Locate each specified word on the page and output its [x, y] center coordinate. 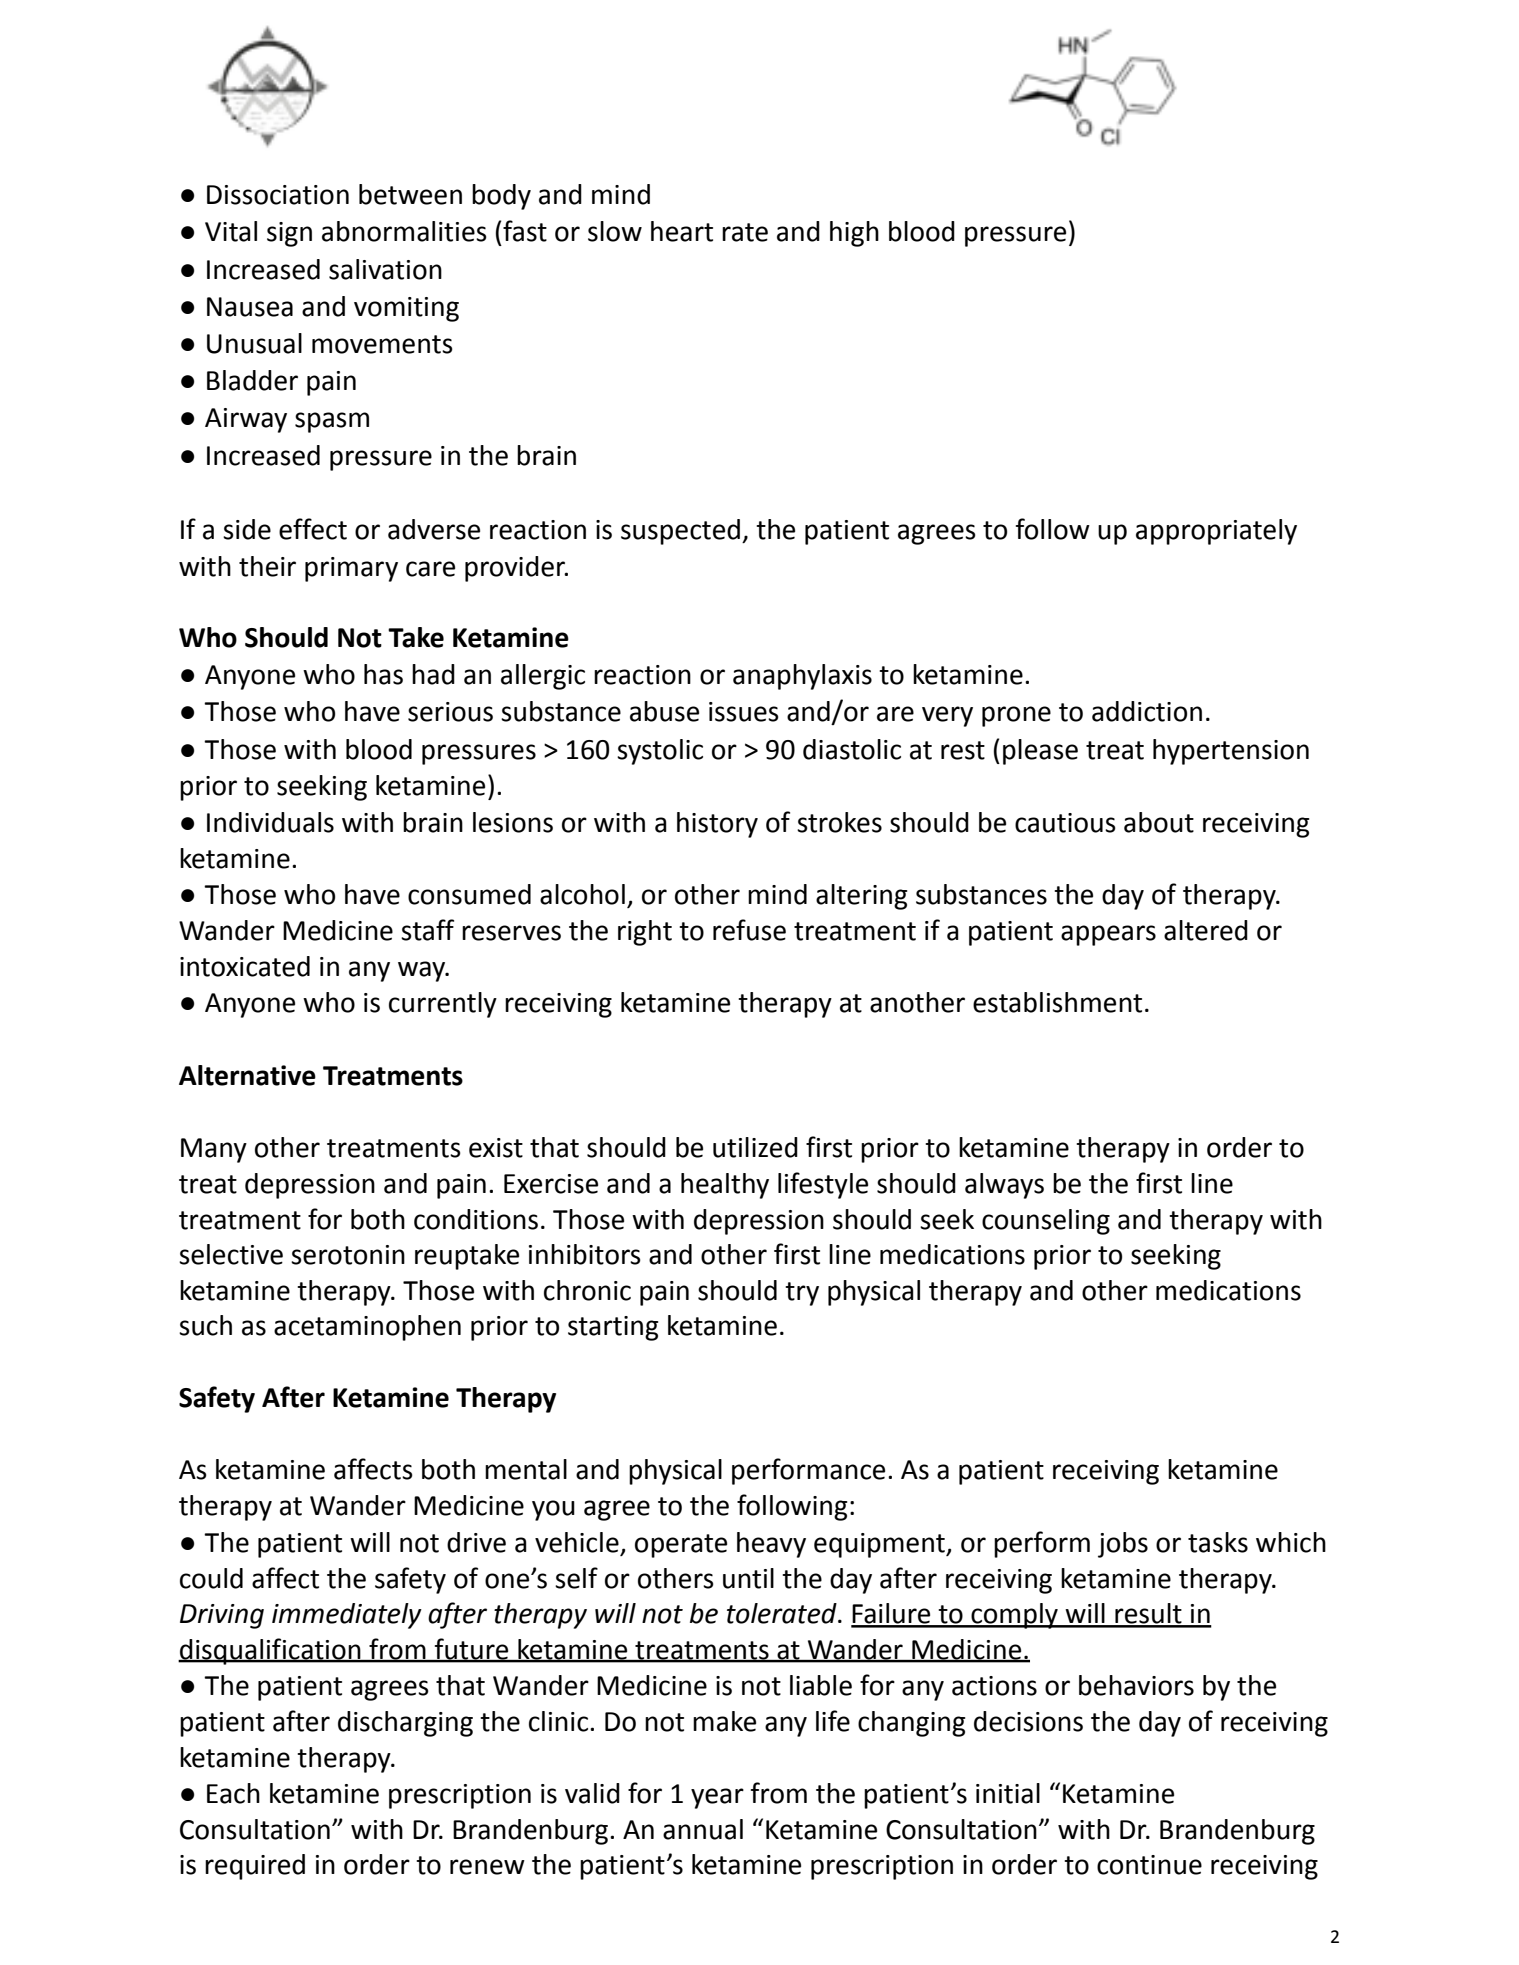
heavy [771, 1545]
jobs [1123, 1545]
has [383, 674]
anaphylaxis [802, 677]
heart [682, 231]
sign [289, 234]
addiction [1147, 711]
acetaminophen [367, 1328]
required [255, 1867]
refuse [749, 930]
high [854, 234]
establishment [1057, 1002]
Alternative [247, 1075]
